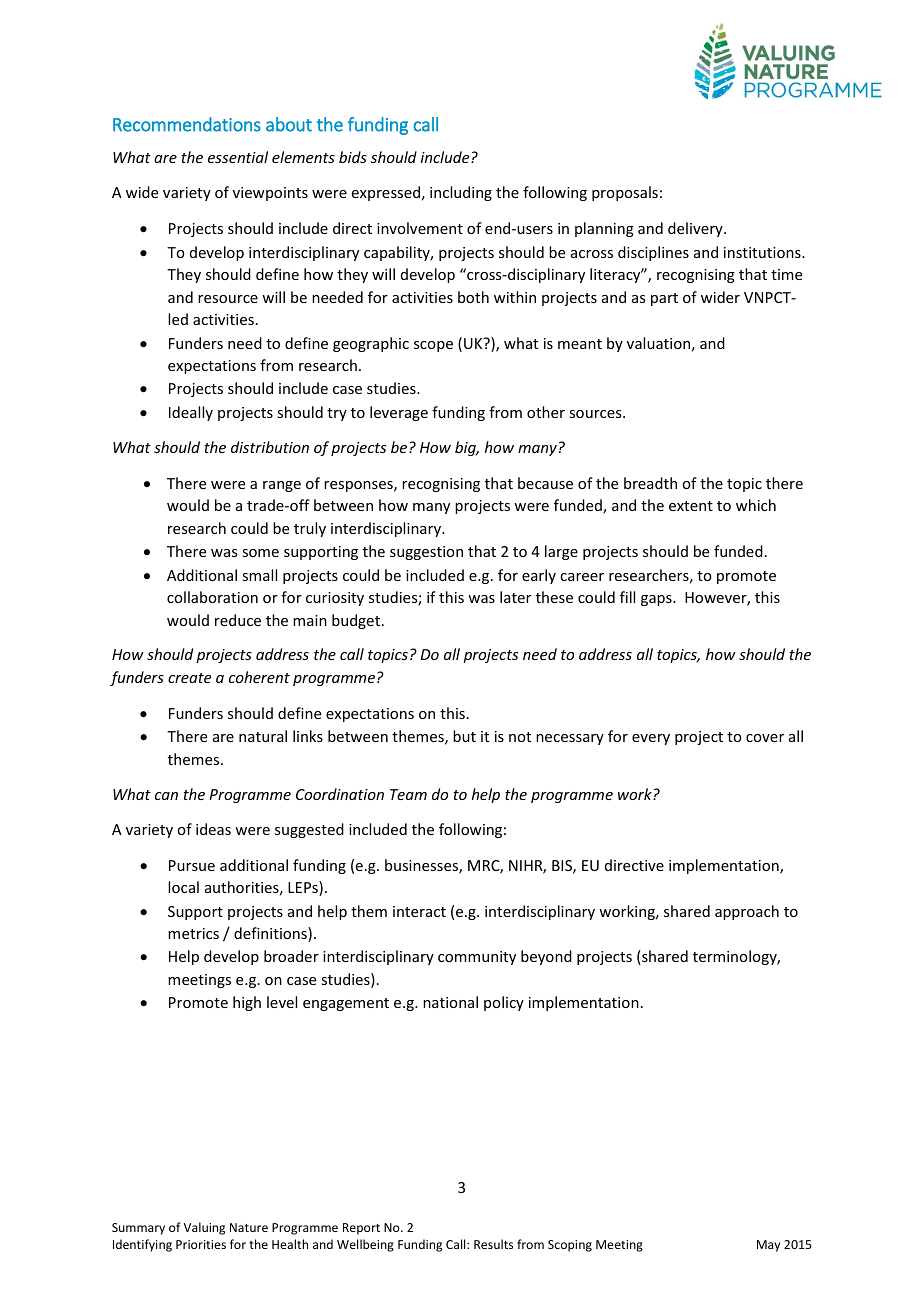  Describe the element at coordinates (696, 229) in the screenshot. I see `delivery` at that location.
